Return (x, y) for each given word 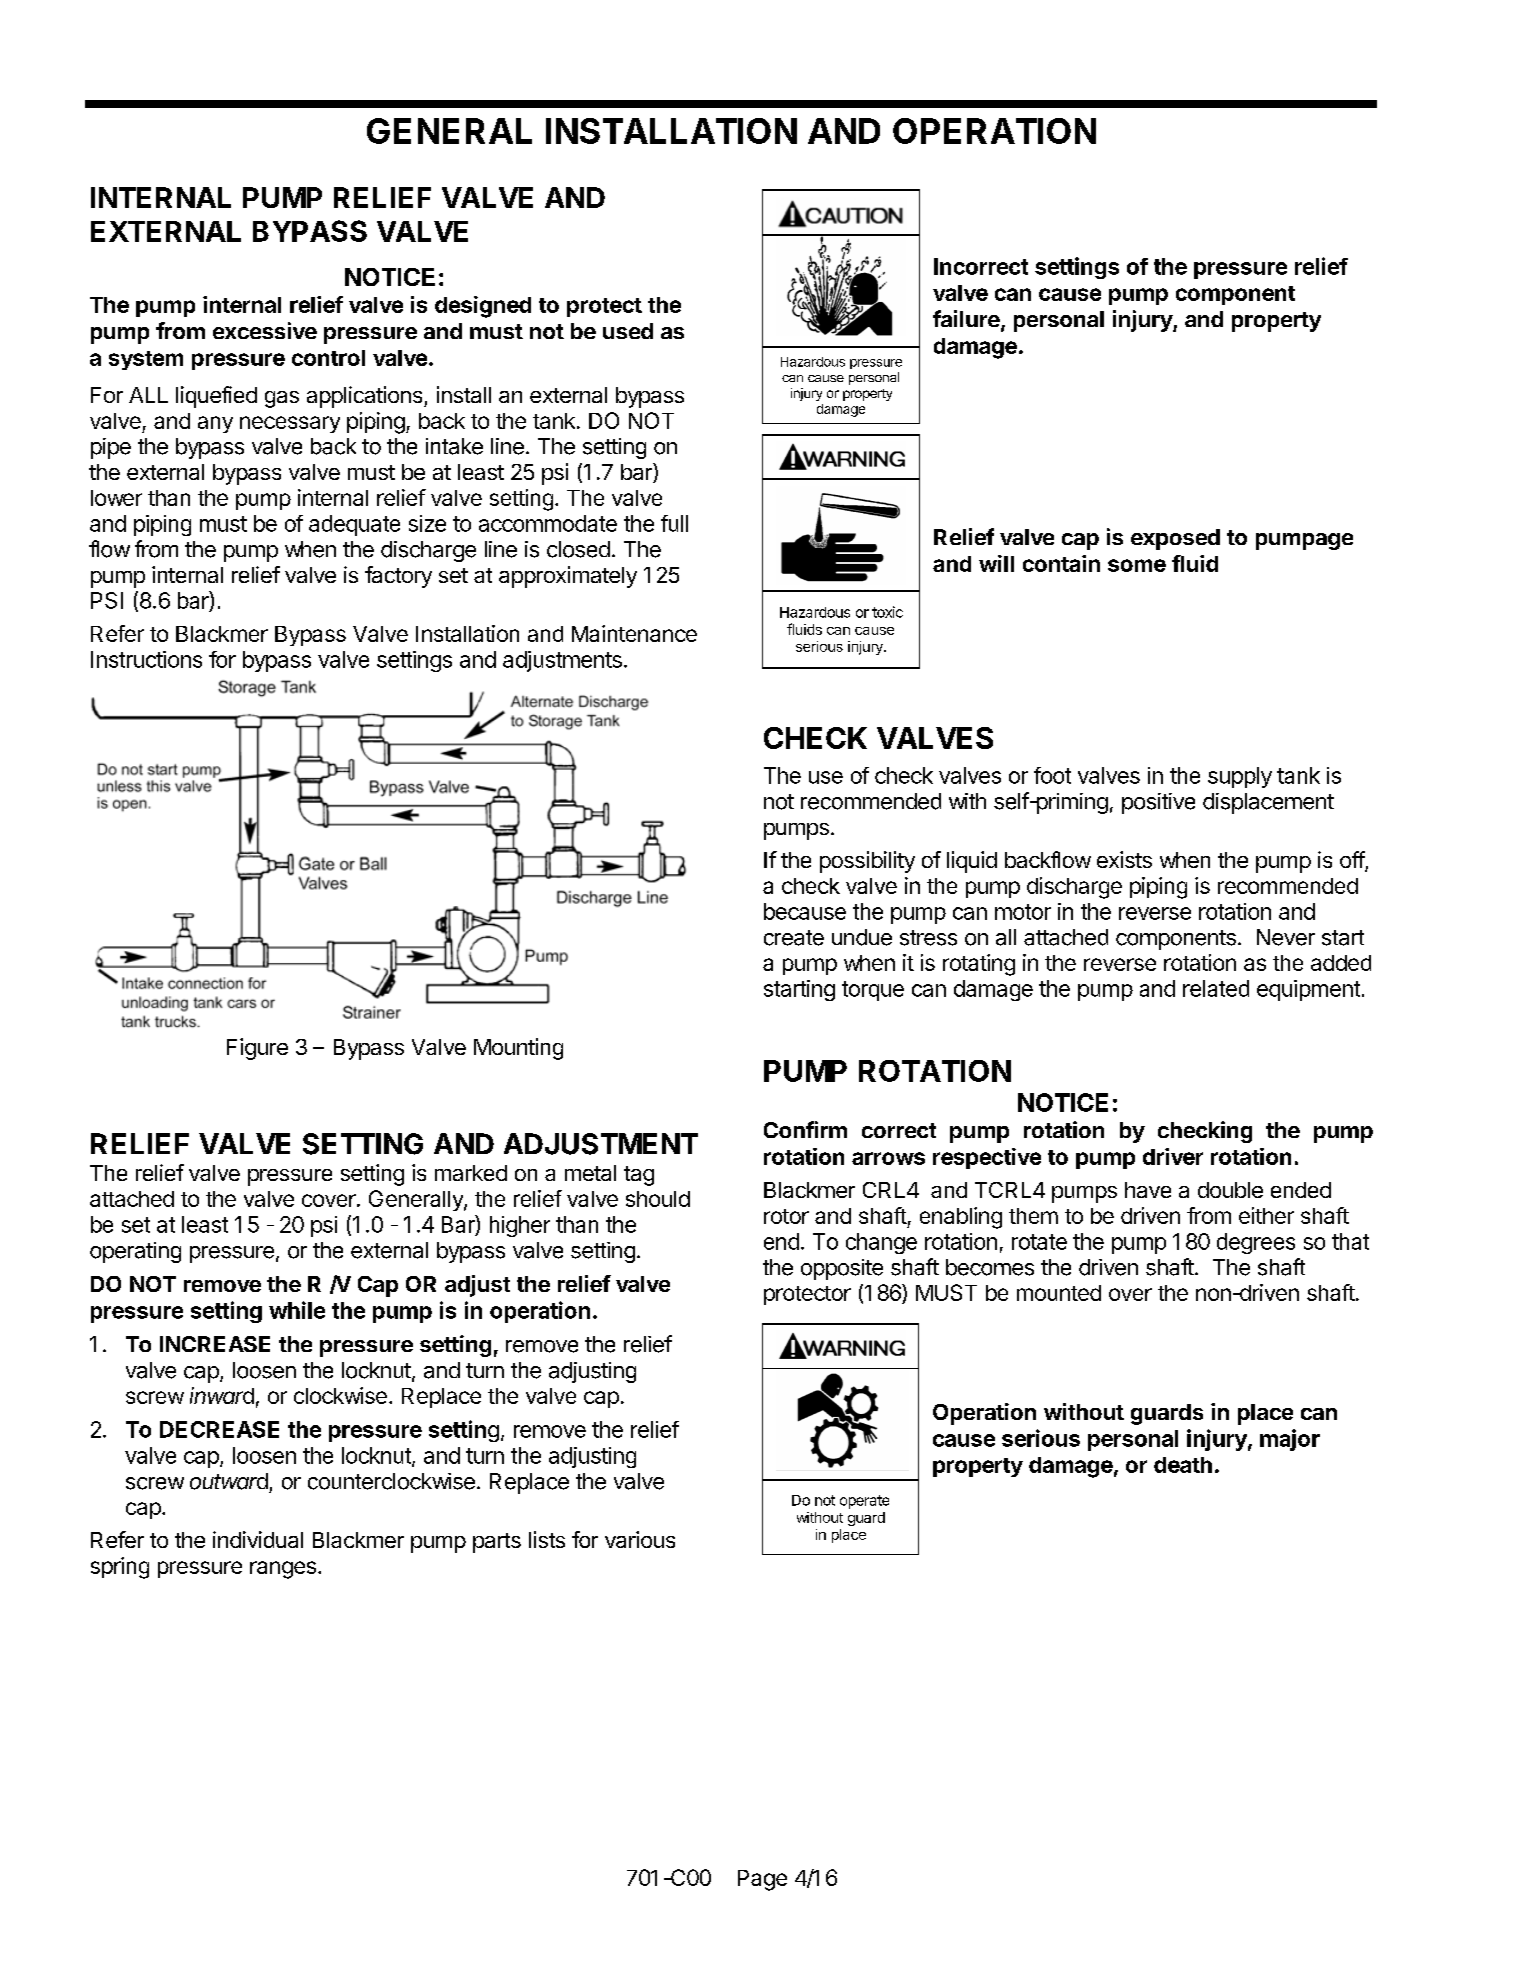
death (1183, 1465)
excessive (265, 330)
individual (258, 1539)
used (628, 331)
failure (967, 320)
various (640, 1539)
